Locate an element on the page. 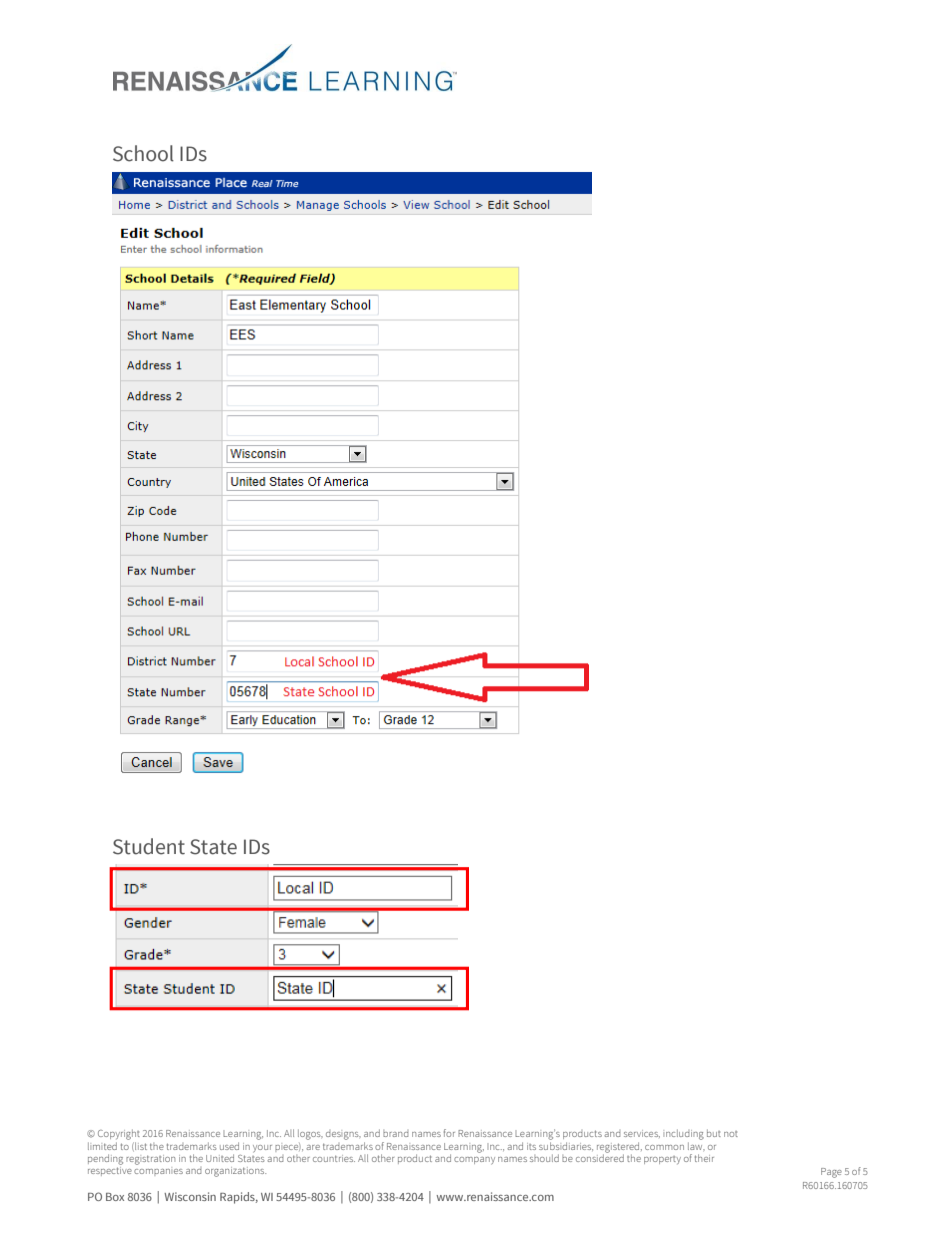 This document has width=952, height=1233. School is located at coordinates (143, 153).
